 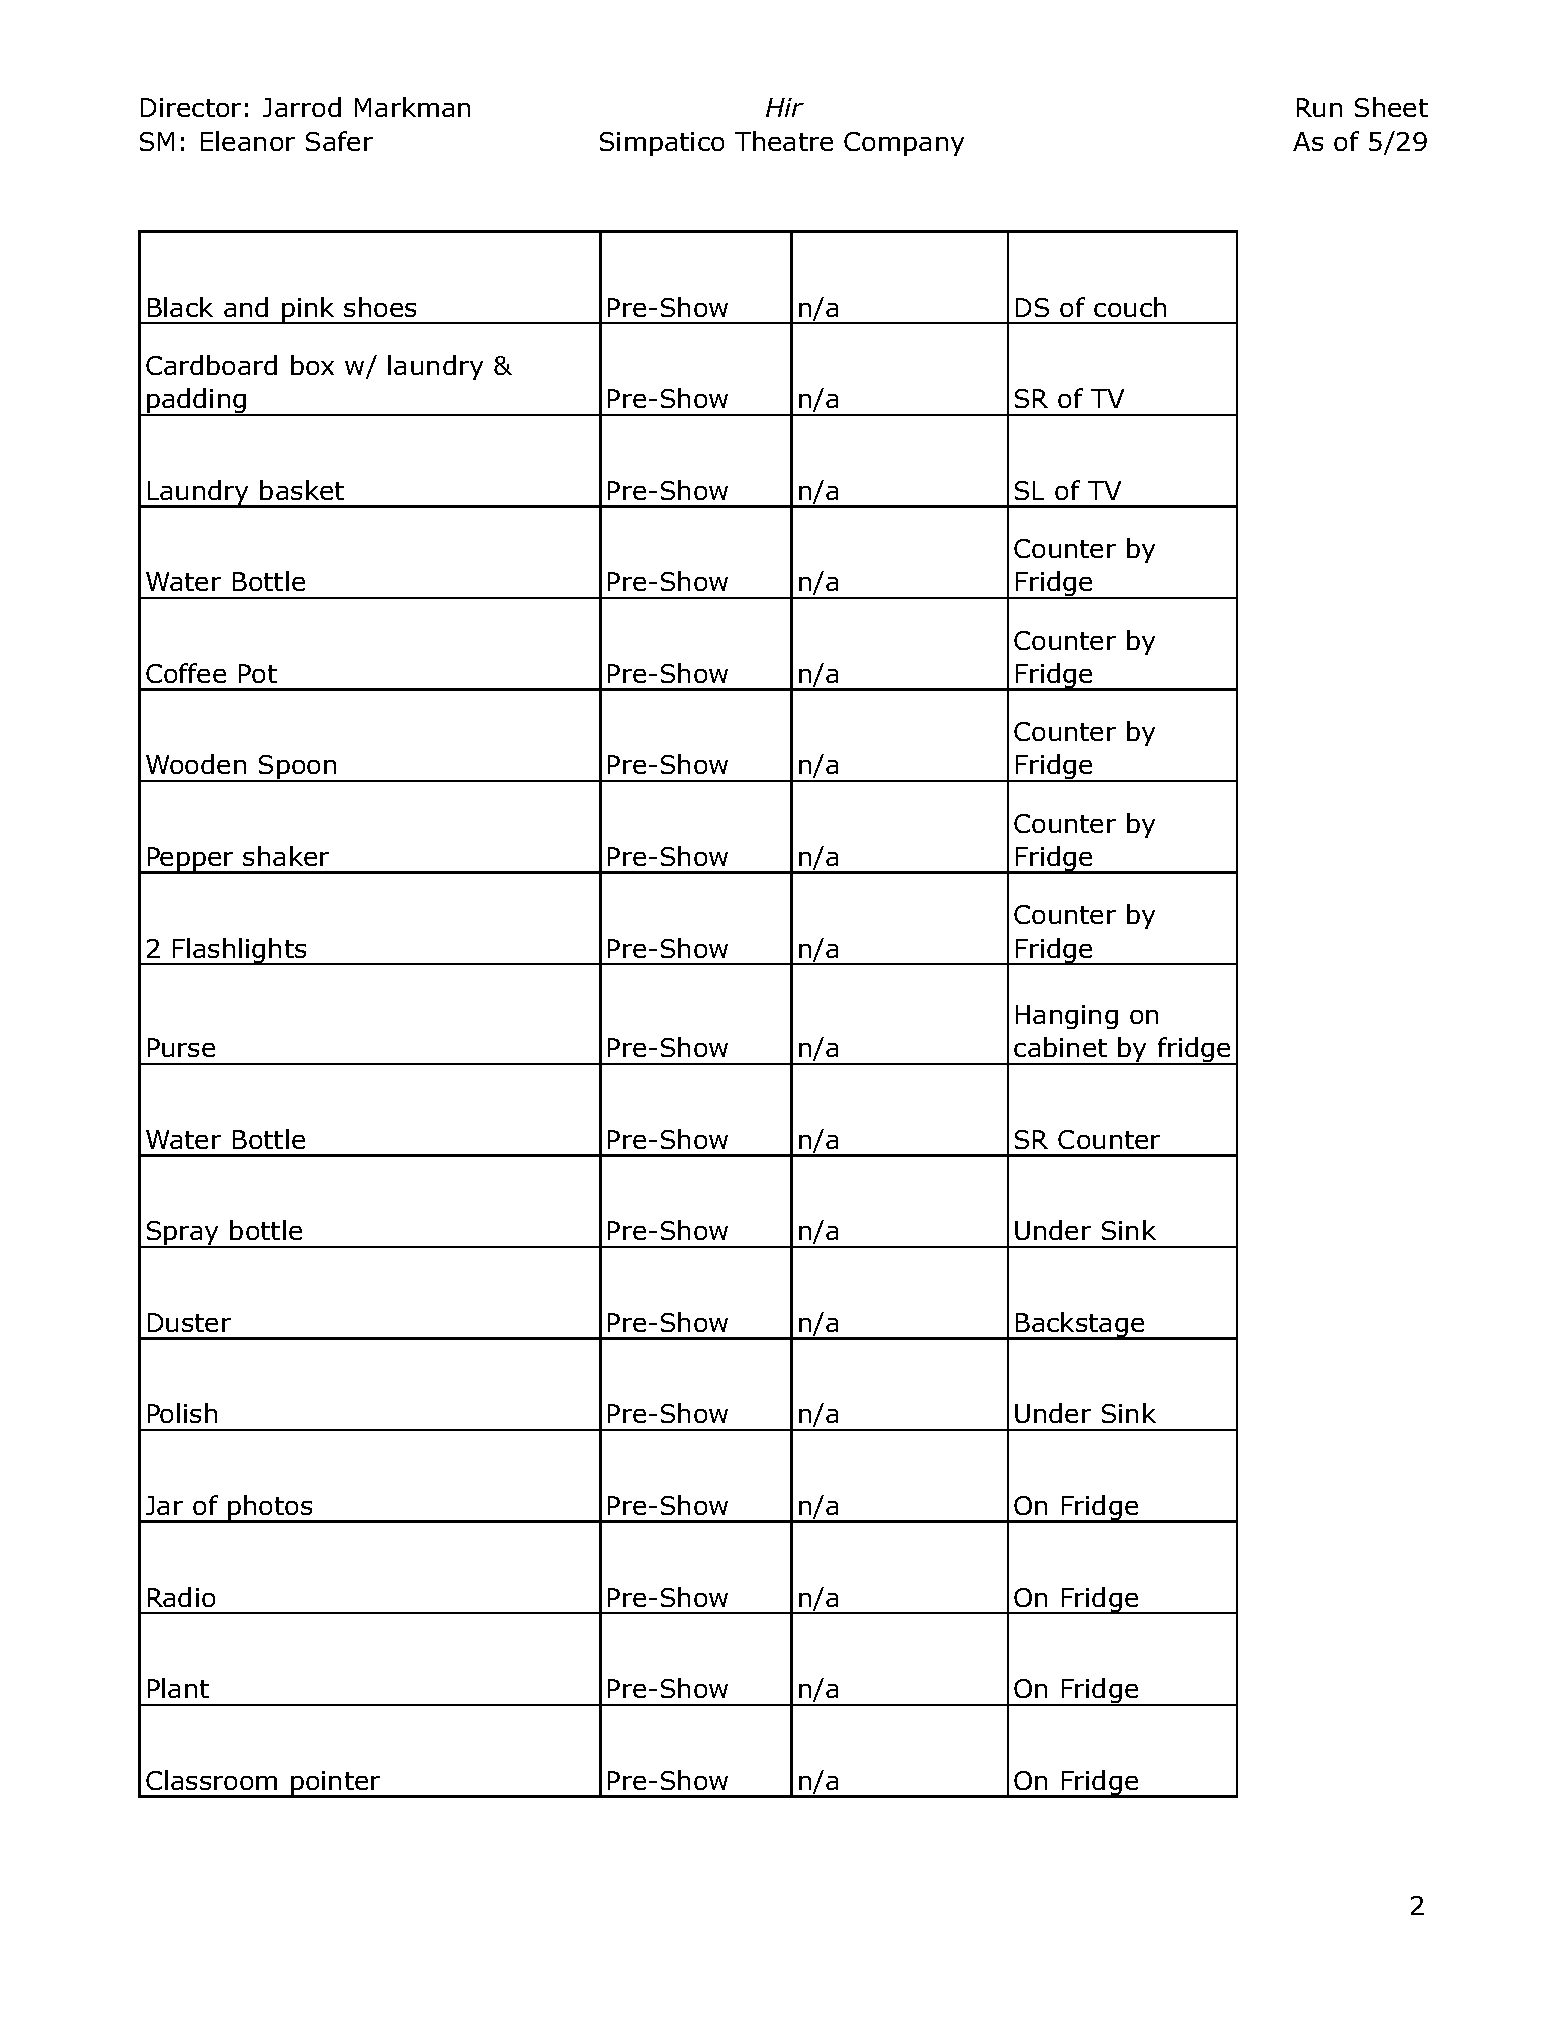 What do you see at coordinates (312, 365) in the screenshot?
I see `box` at bounding box center [312, 365].
